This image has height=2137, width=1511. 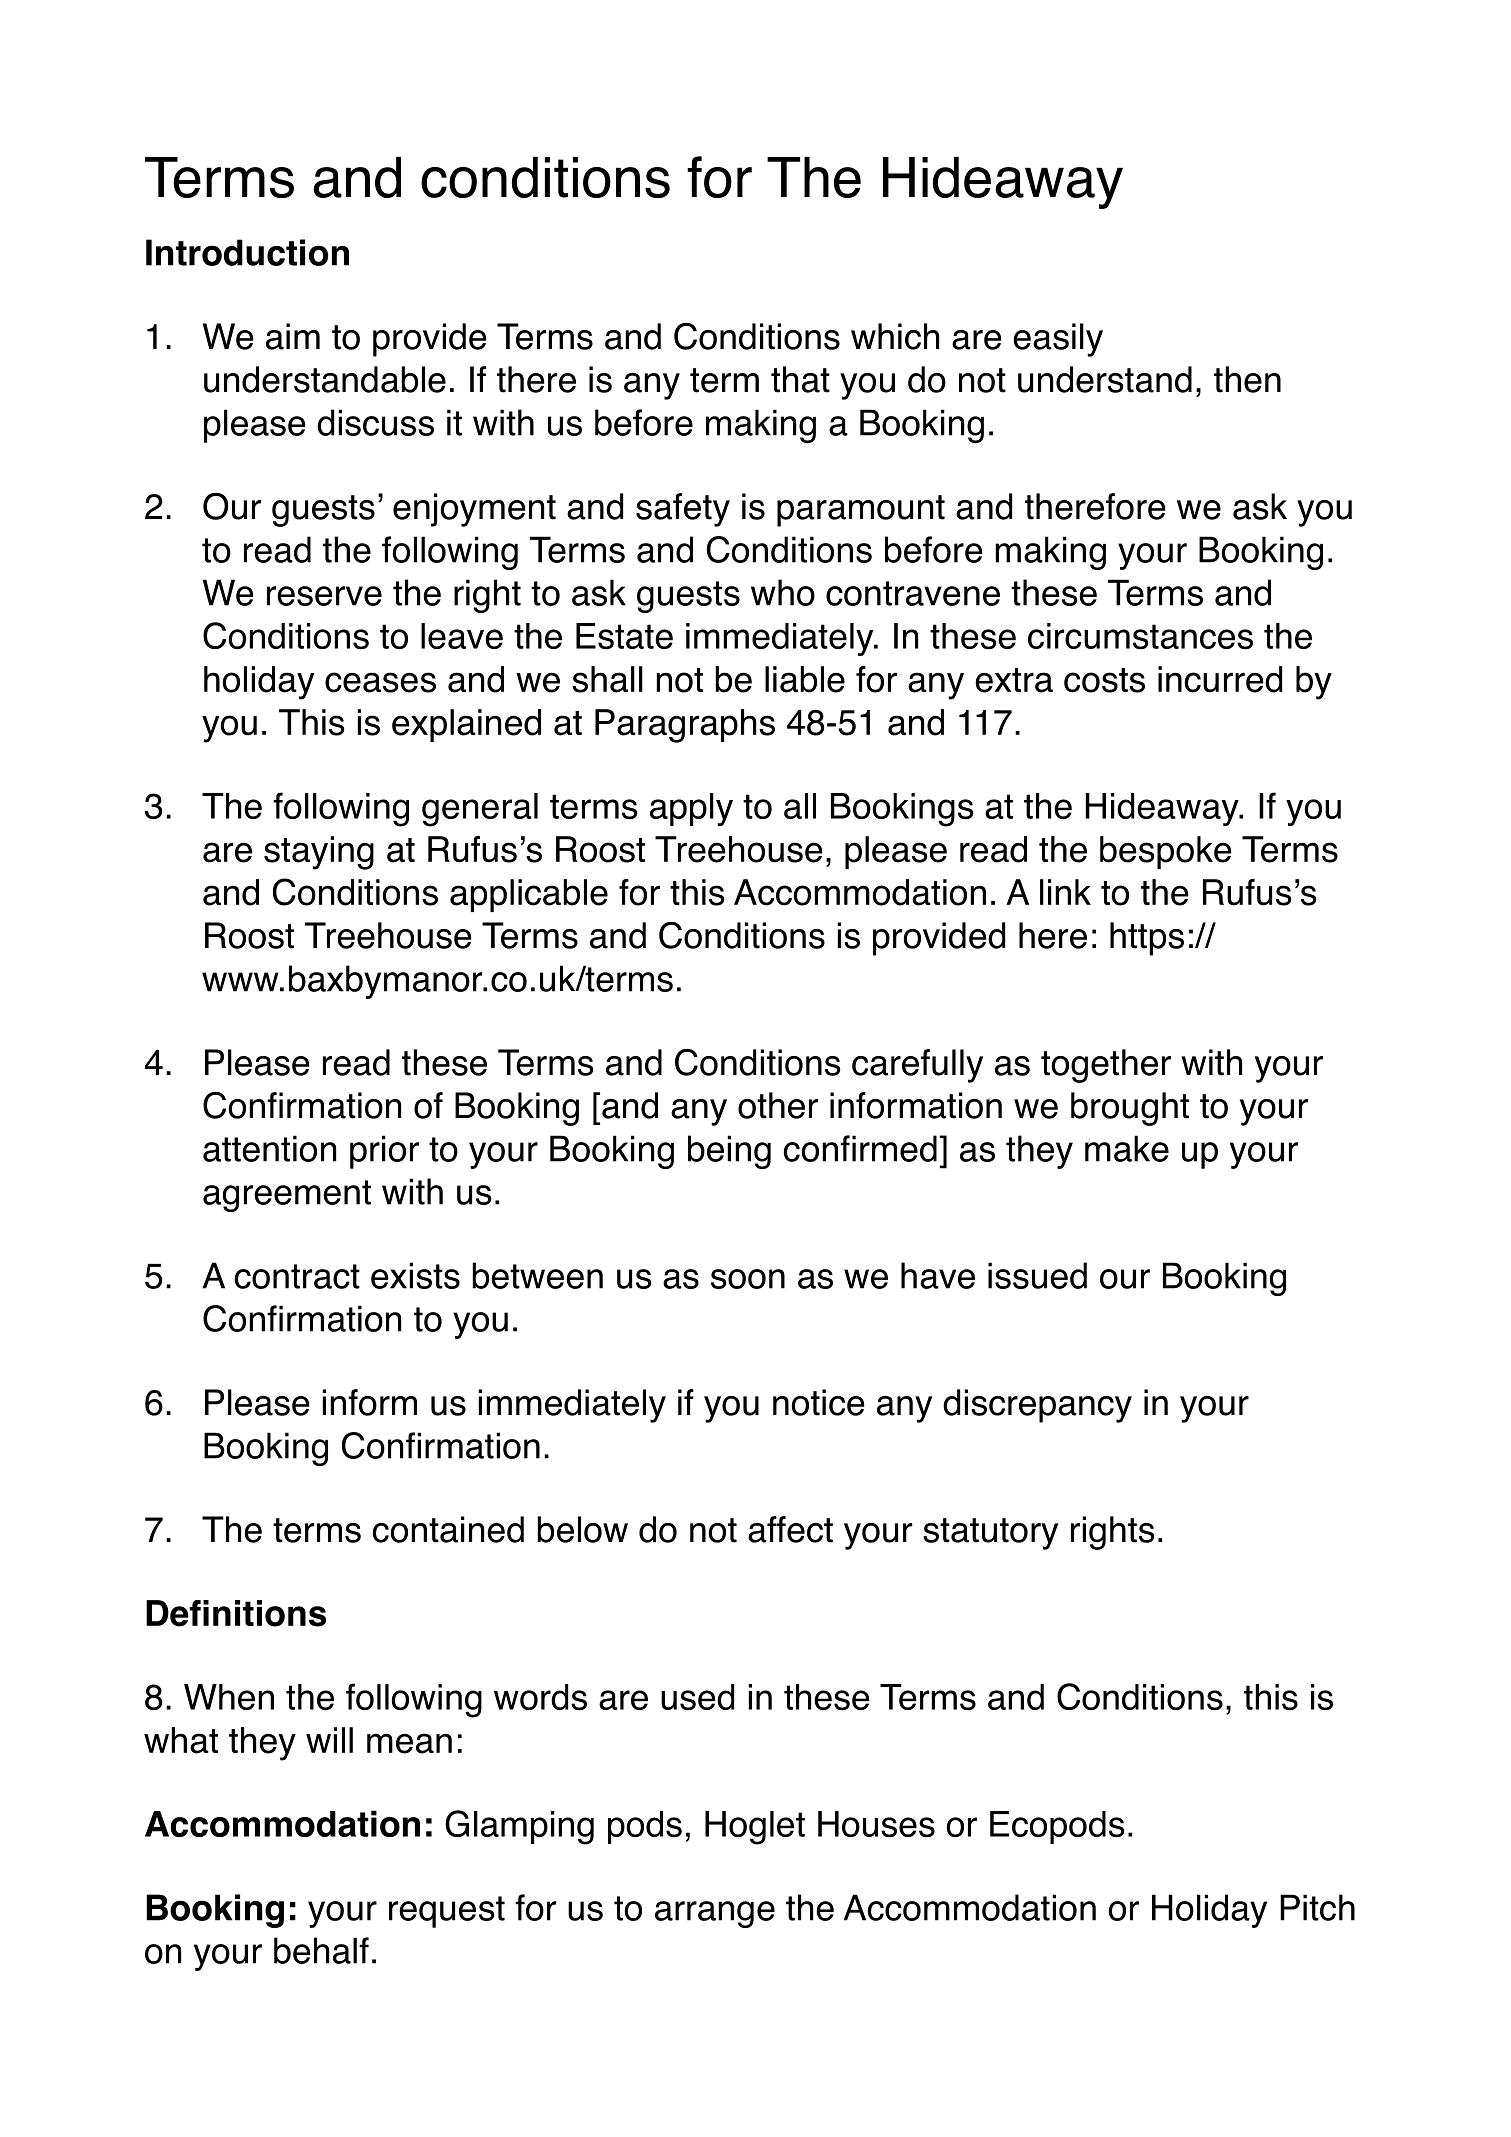 I want to click on that, so click(x=800, y=379).
